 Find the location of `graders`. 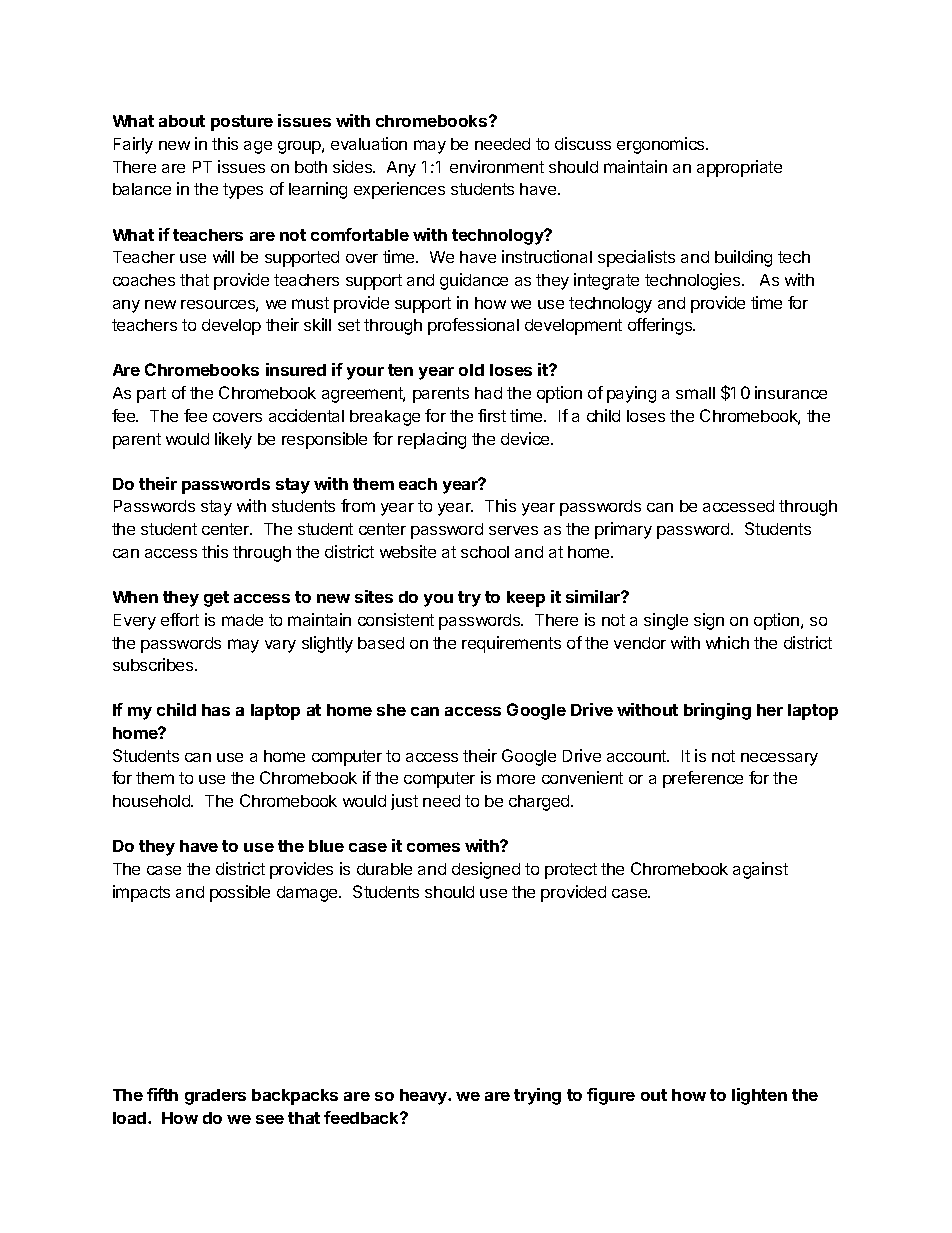

graders is located at coordinates (215, 1097).
